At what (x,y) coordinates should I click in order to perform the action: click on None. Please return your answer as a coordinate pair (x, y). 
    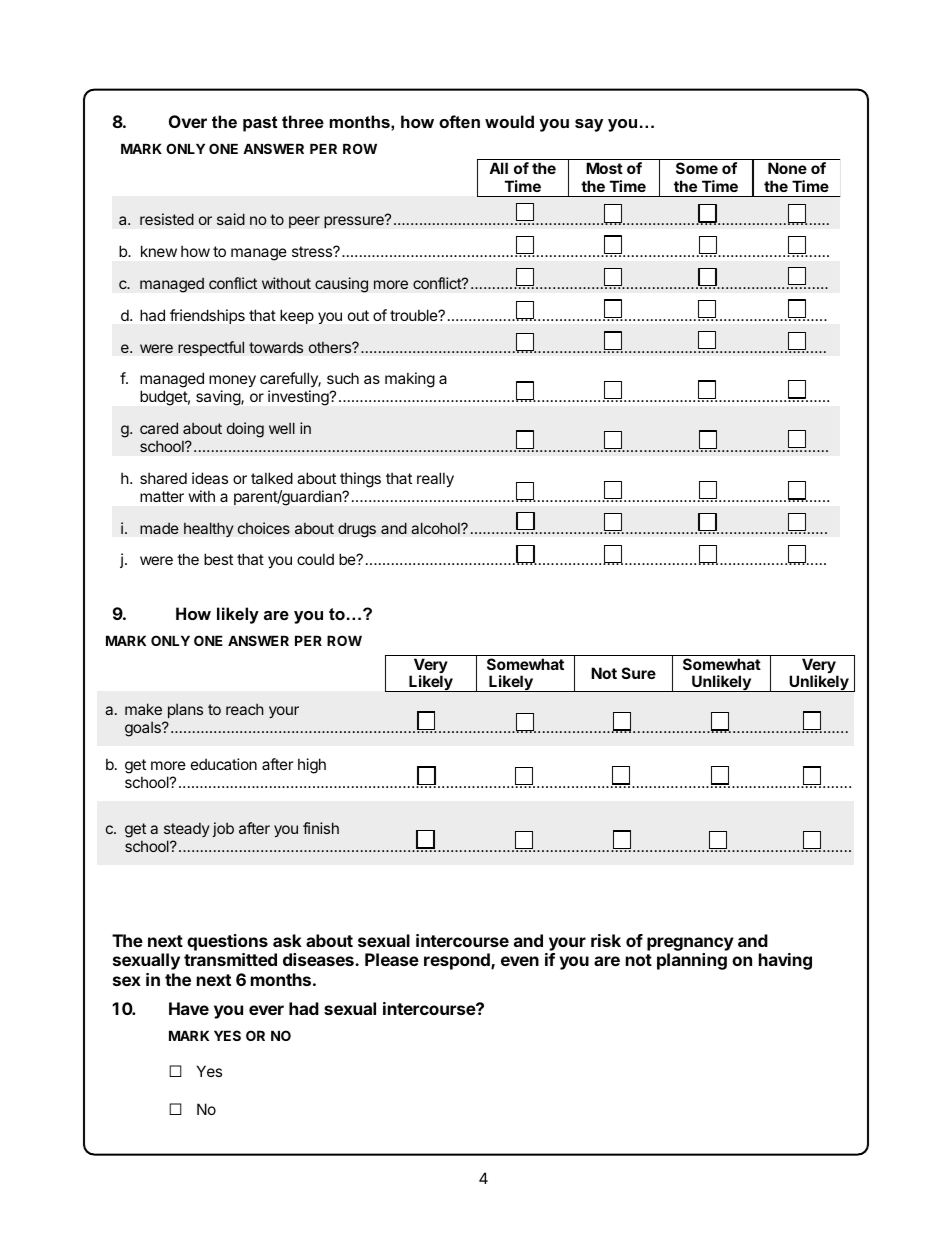
    Looking at the image, I should click on (787, 168).
